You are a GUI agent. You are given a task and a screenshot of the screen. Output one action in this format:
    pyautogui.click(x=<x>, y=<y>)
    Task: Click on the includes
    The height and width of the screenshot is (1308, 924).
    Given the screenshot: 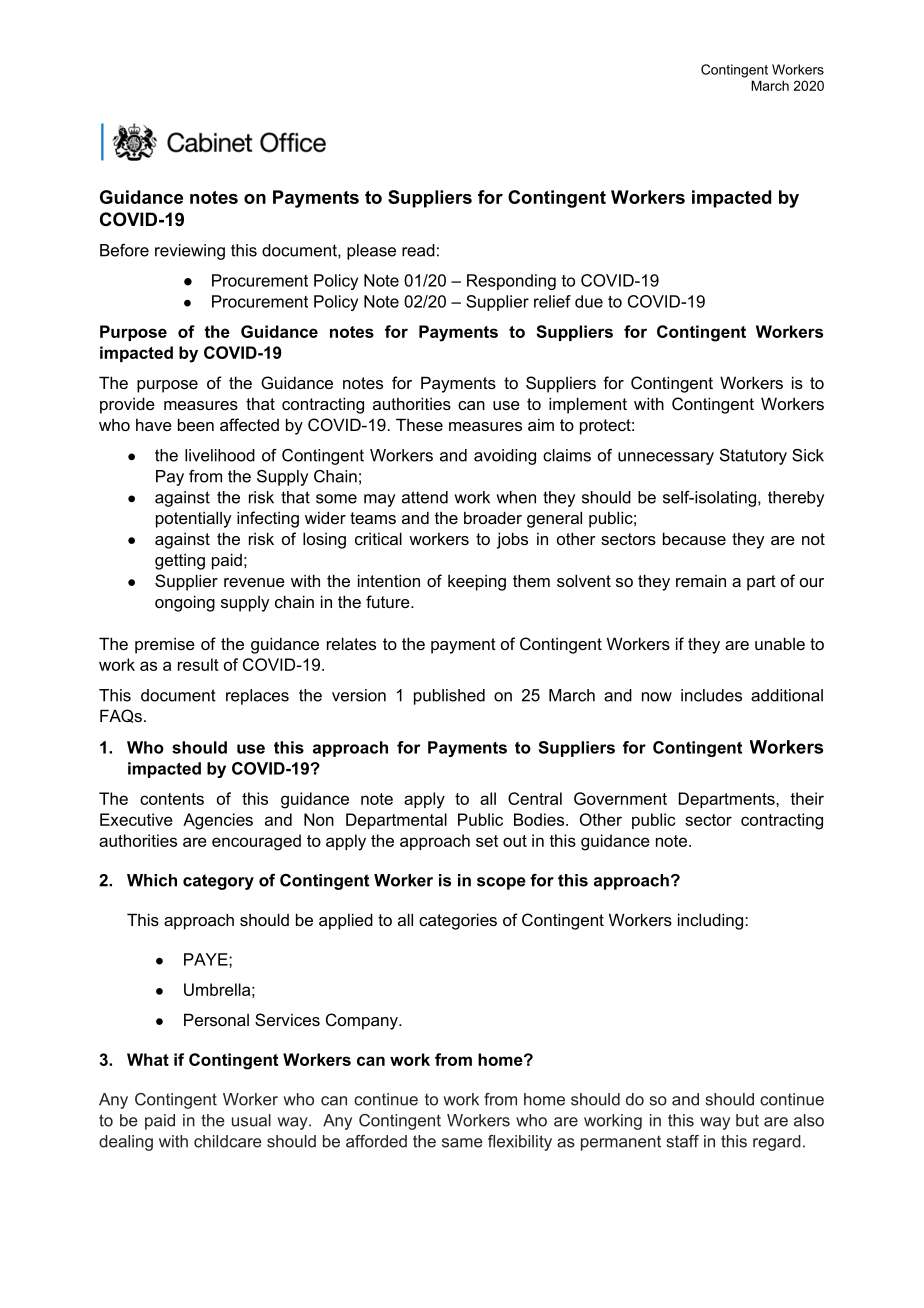 What is the action you would take?
    pyautogui.click(x=711, y=695)
